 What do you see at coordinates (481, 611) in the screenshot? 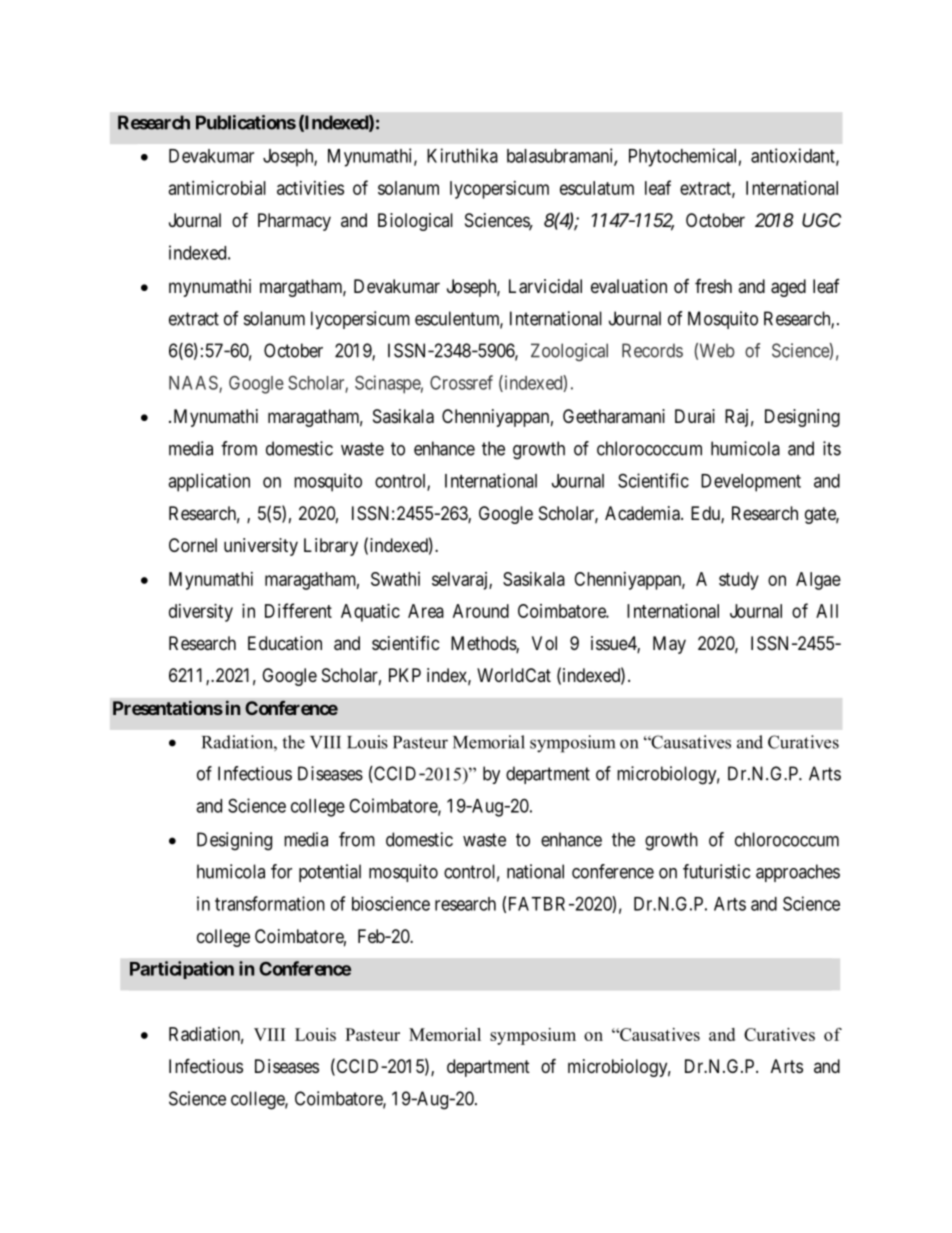
I see `Around` at bounding box center [481, 611].
